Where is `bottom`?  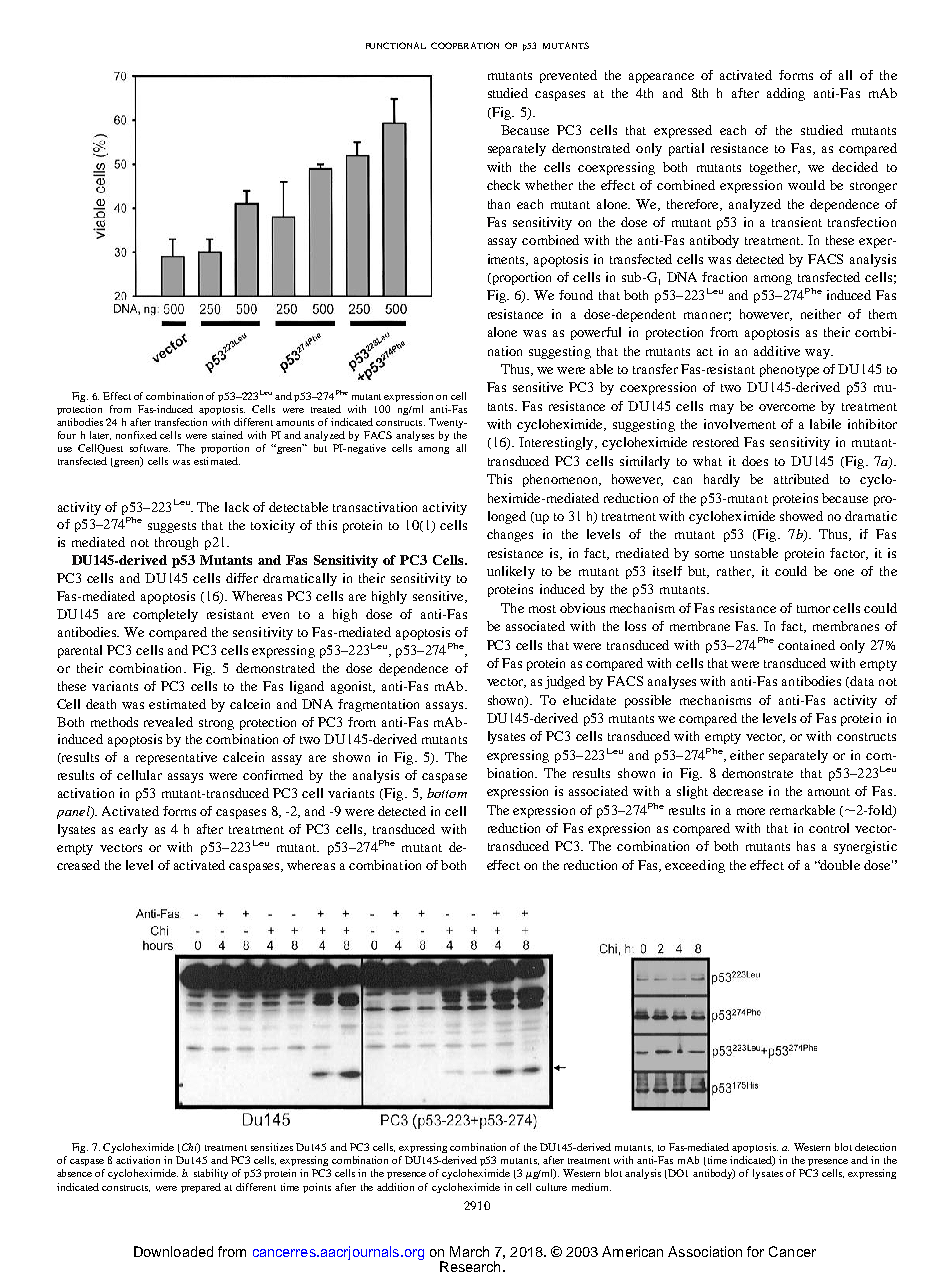 bottom is located at coordinates (447, 793).
